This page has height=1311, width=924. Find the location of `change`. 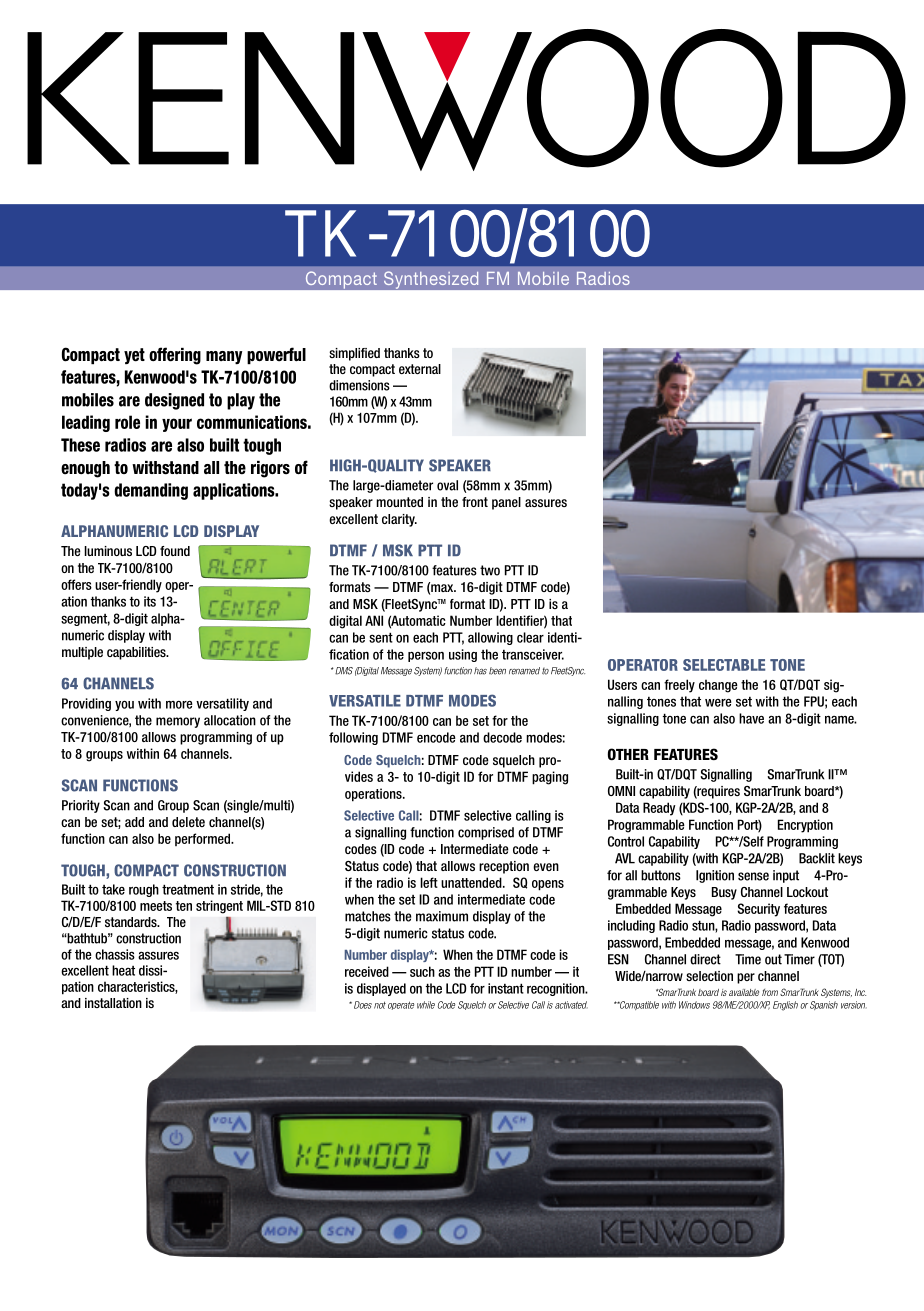

change is located at coordinates (718, 686).
